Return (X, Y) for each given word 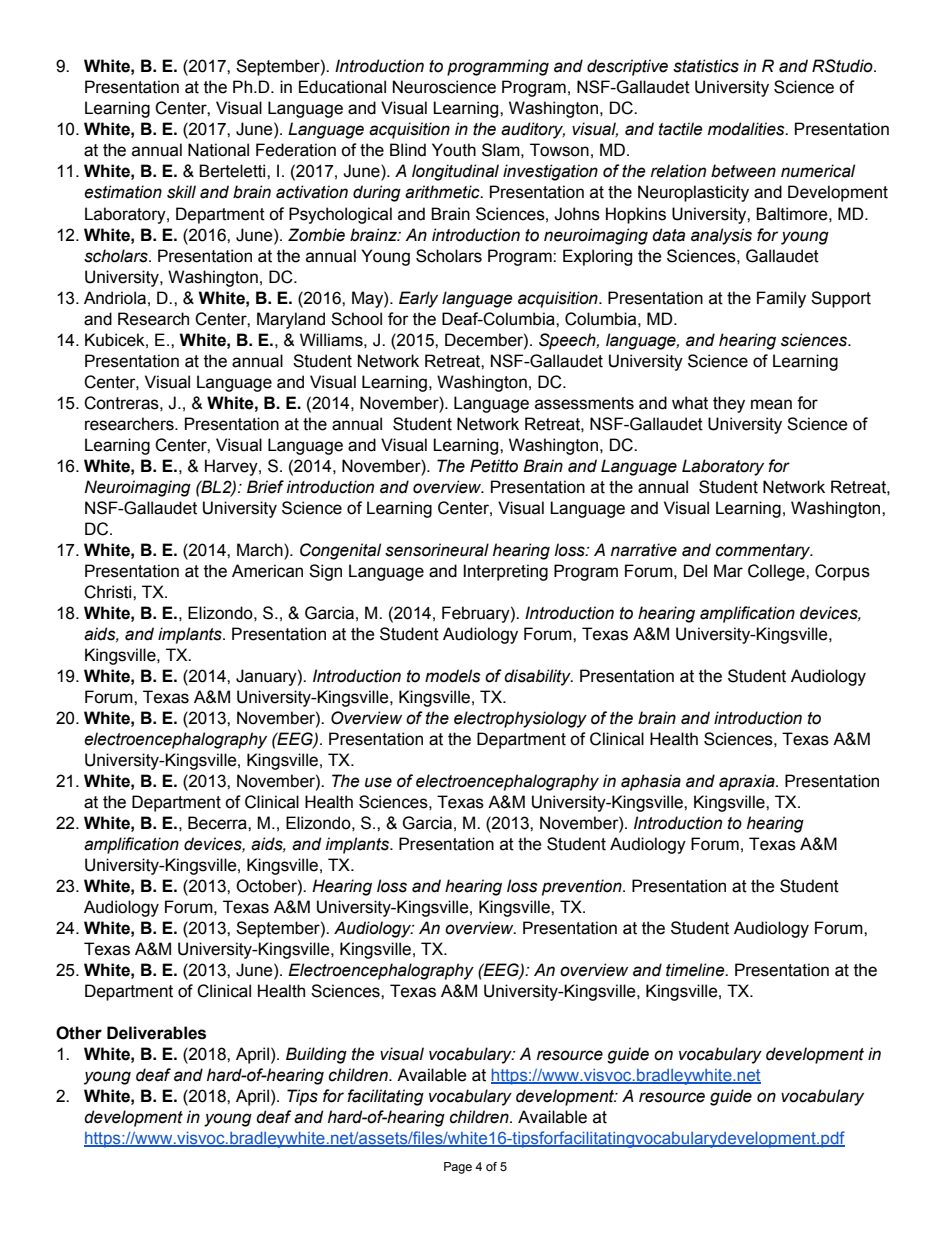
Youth (454, 150)
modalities (747, 129)
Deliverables (156, 1033)
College (777, 572)
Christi (109, 592)
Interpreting (505, 572)
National (218, 150)
